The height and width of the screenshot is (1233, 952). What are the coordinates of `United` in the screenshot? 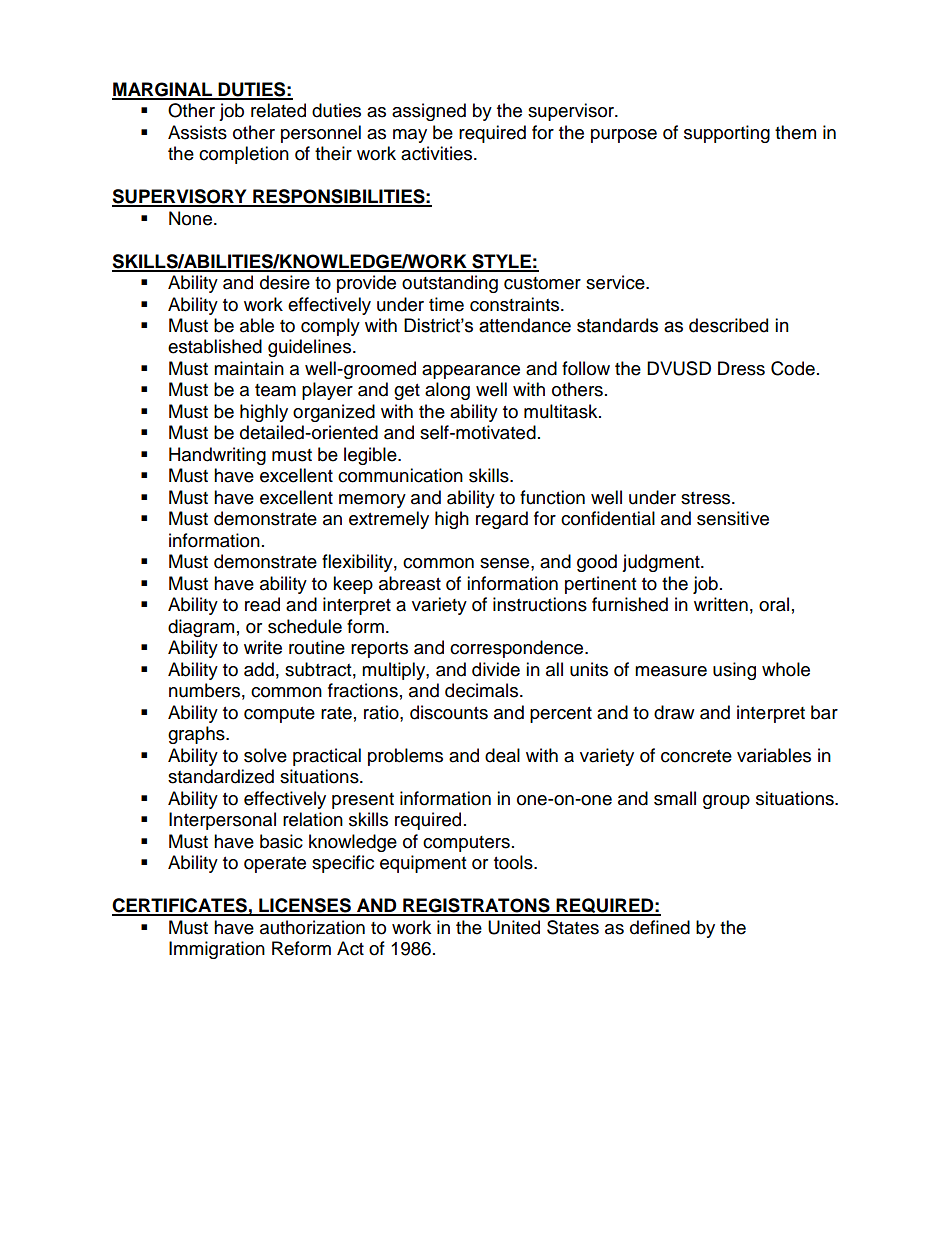 It's located at (514, 927).
